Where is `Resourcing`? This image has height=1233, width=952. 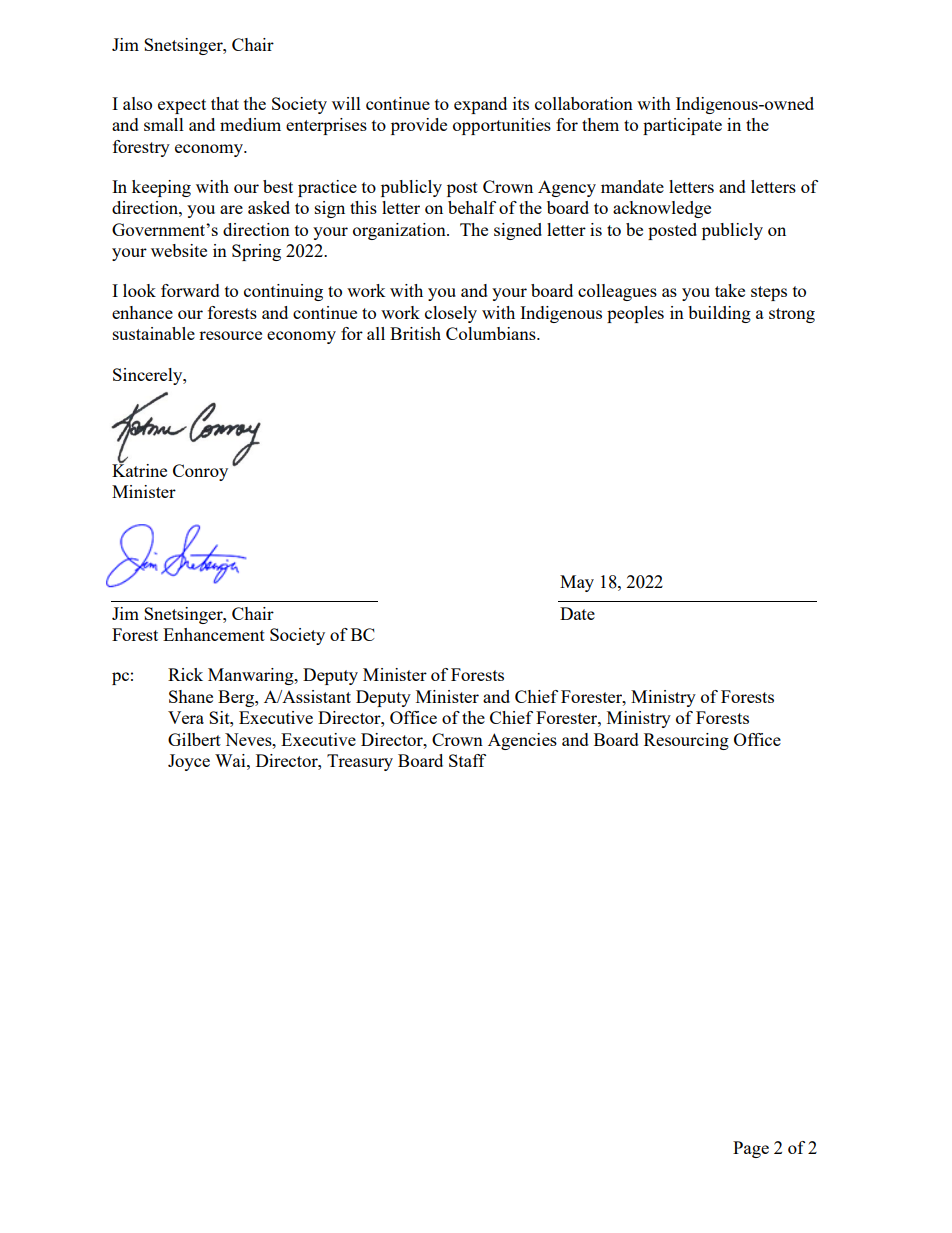
Resourcing is located at coordinates (686, 741).
